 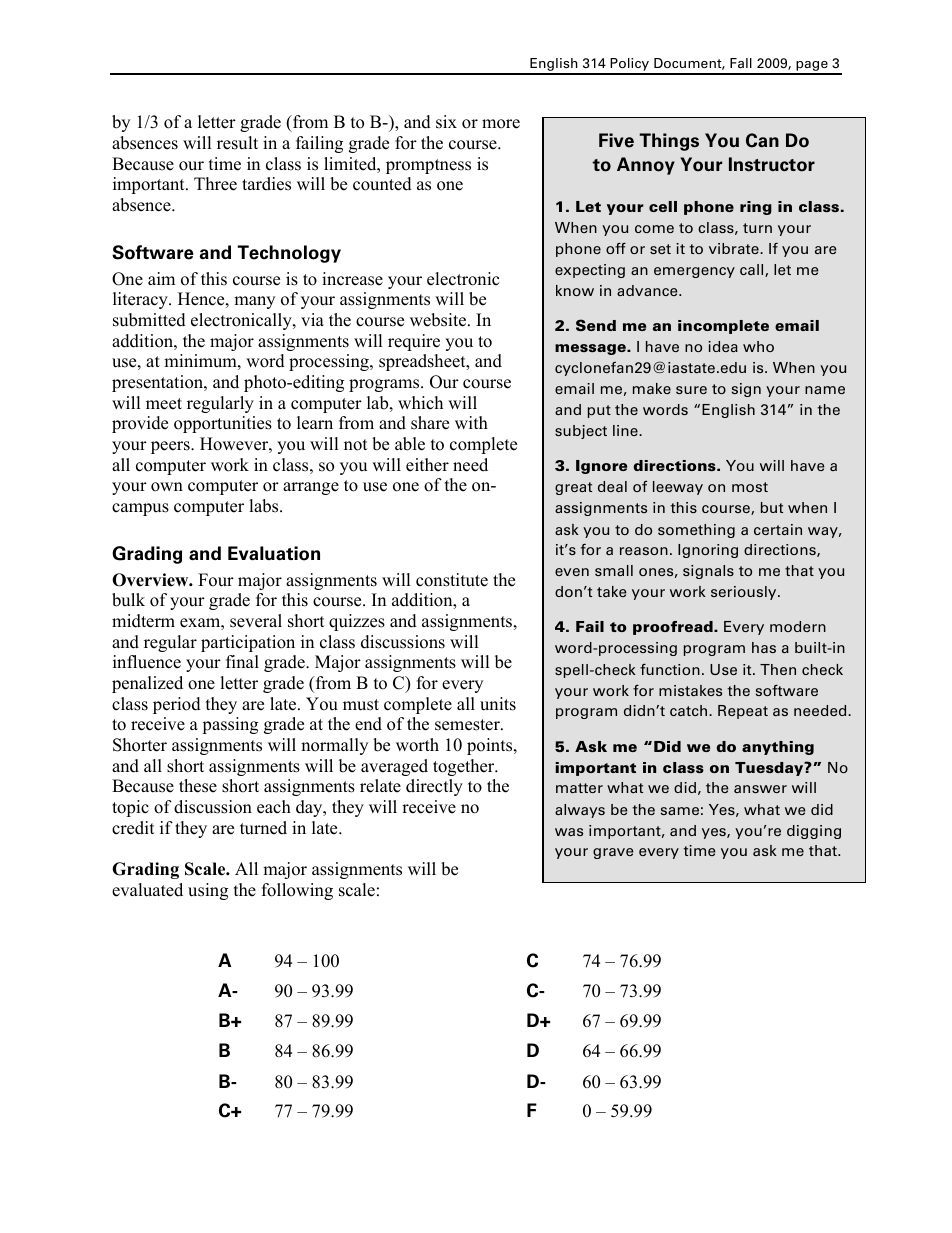 What do you see at coordinates (498, 704) in the screenshot?
I see `units` at bounding box center [498, 704].
